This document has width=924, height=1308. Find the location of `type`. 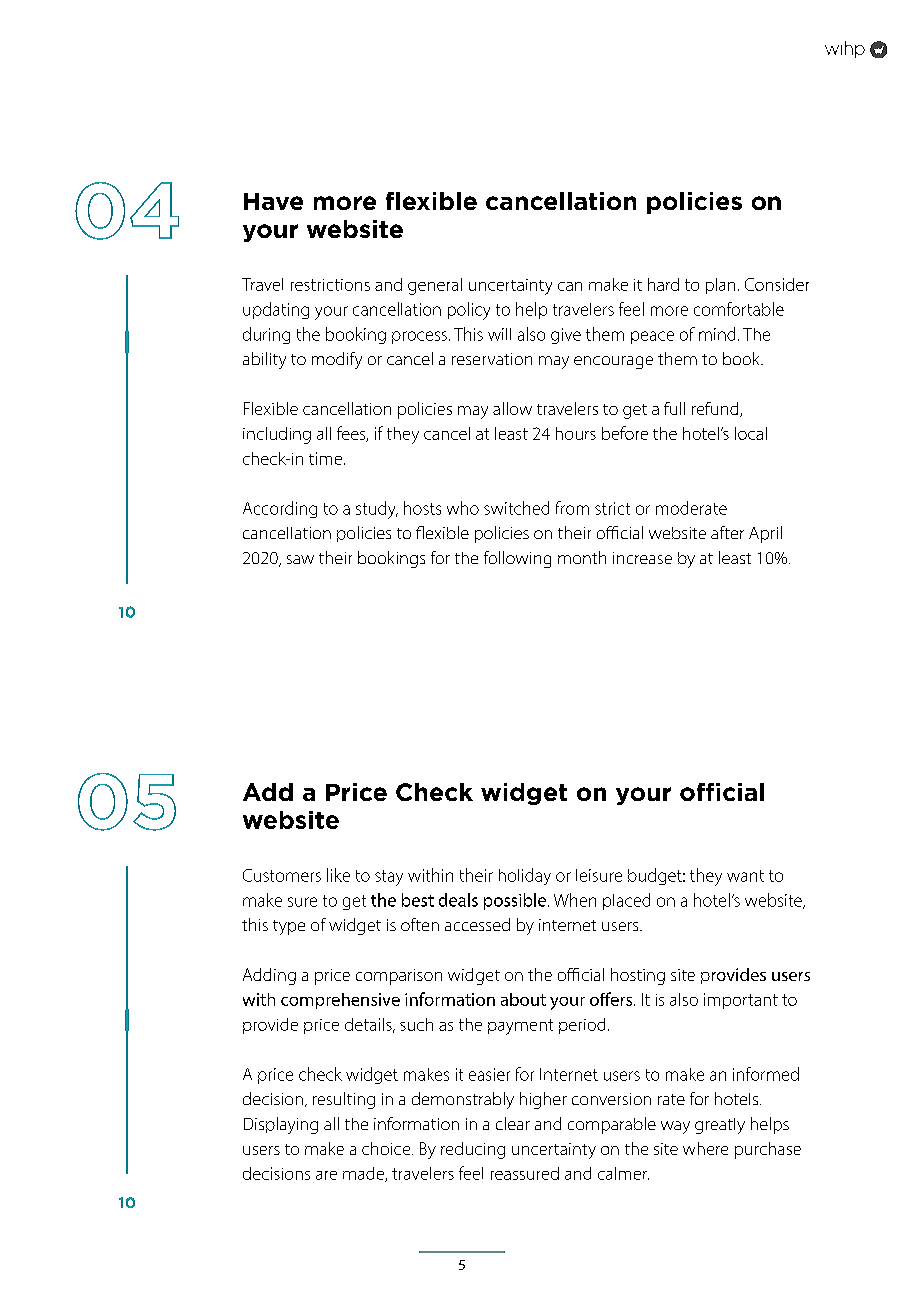

type is located at coordinates (289, 927).
